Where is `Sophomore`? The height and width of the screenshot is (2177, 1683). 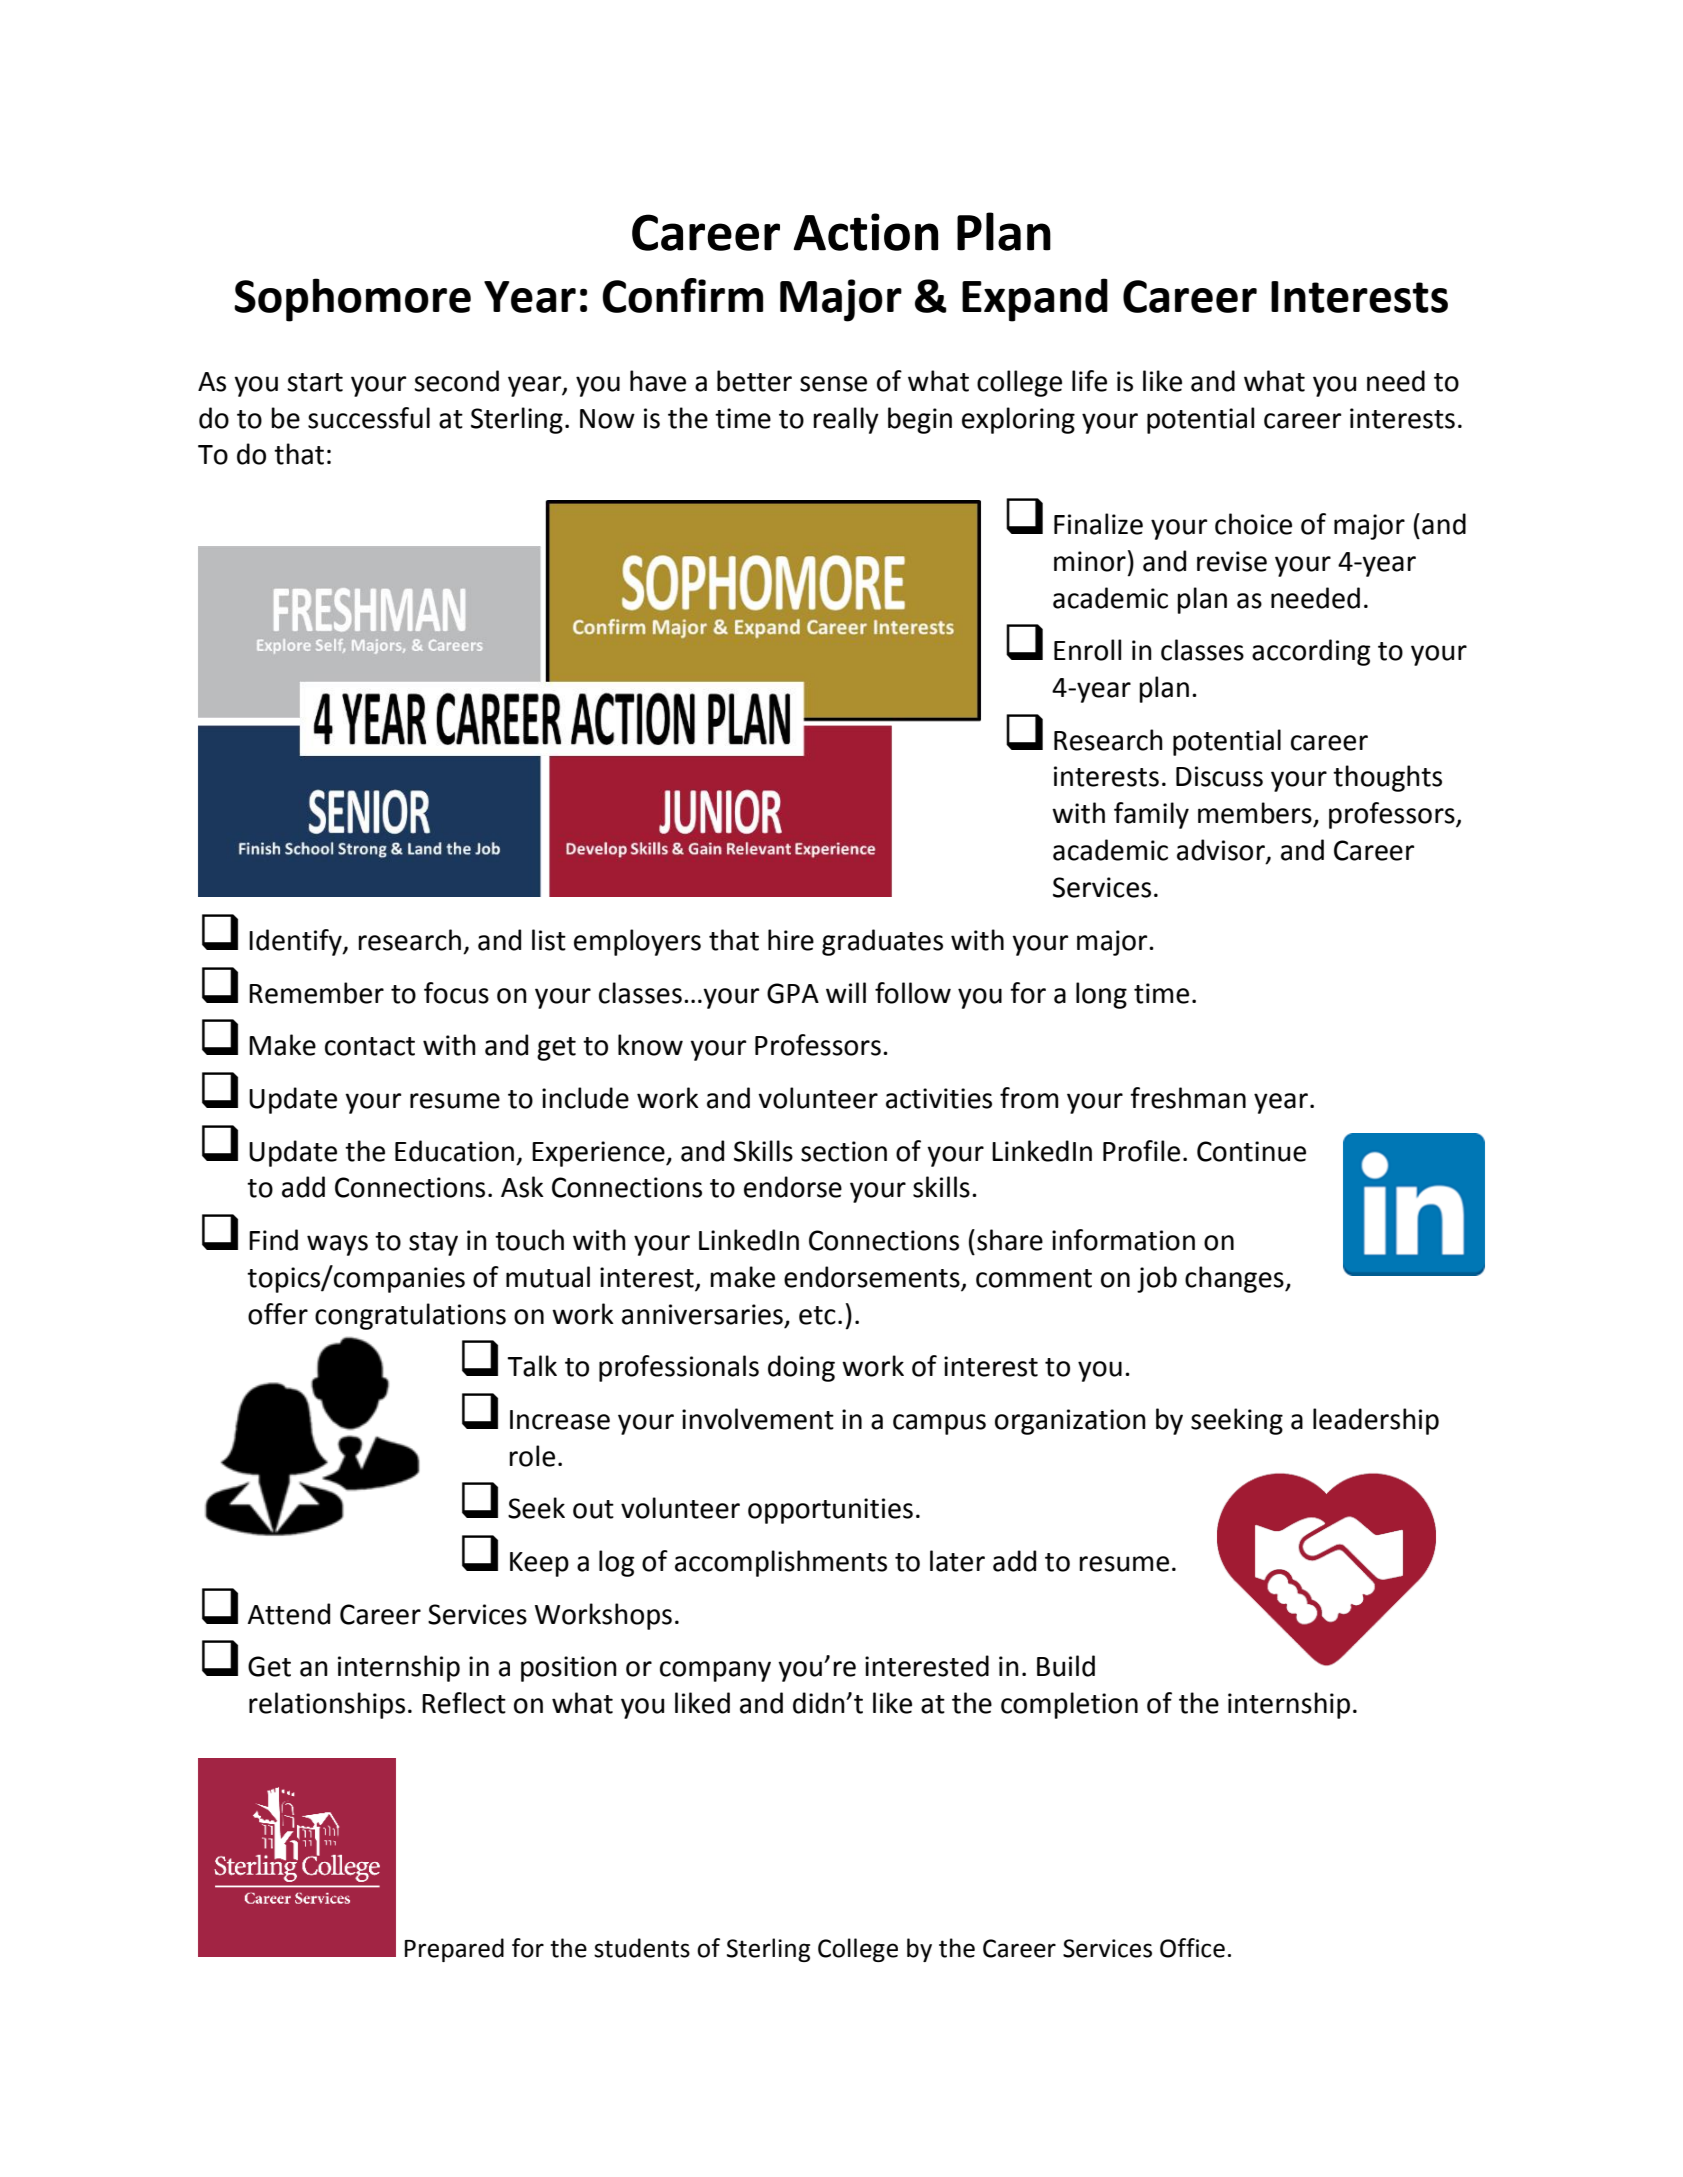 Sophomore is located at coordinates (352, 300).
